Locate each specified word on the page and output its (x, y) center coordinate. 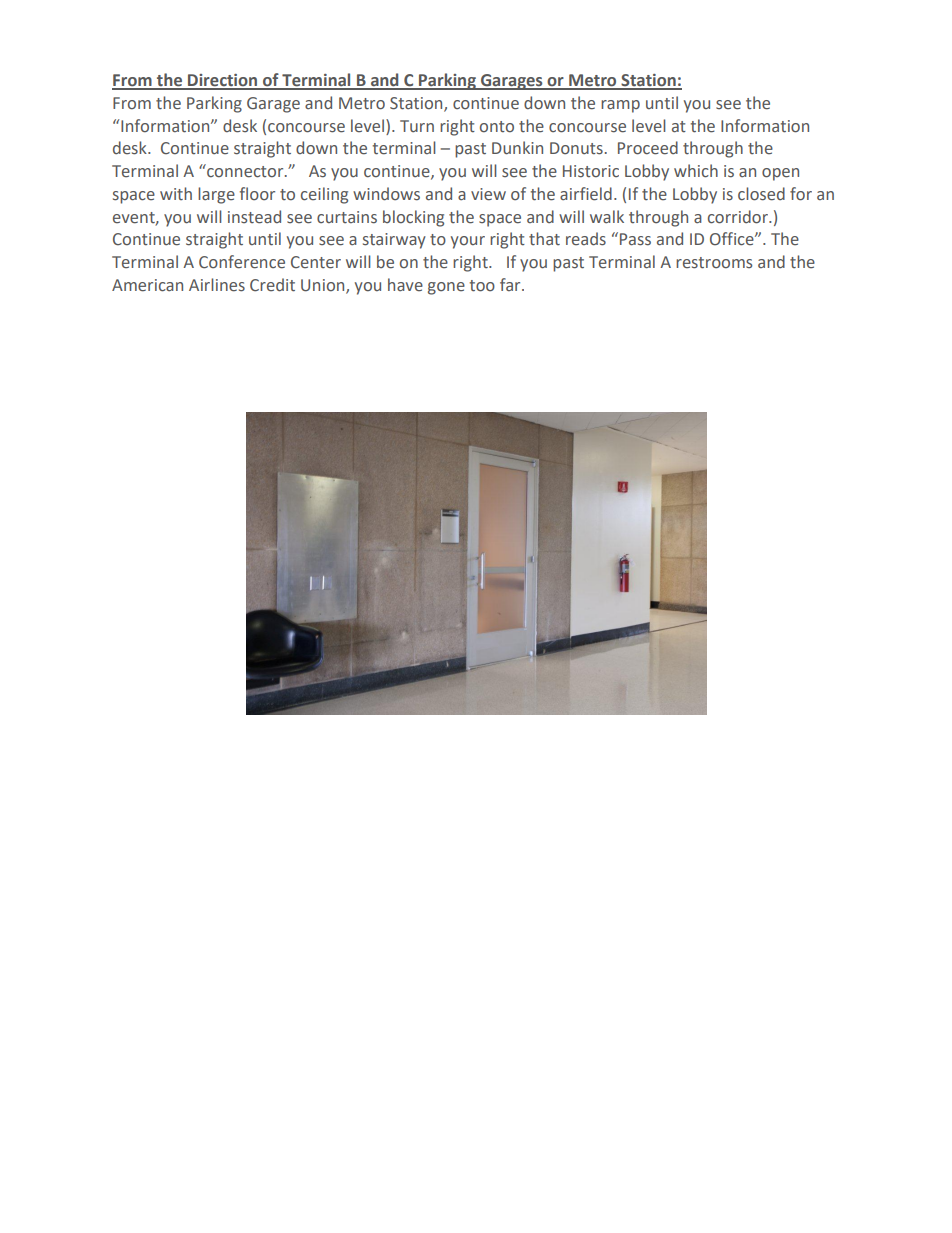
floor (257, 193)
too (482, 286)
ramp (620, 106)
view (488, 194)
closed (761, 194)
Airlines (217, 285)
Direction (223, 81)
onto (497, 127)
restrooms (714, 263)
